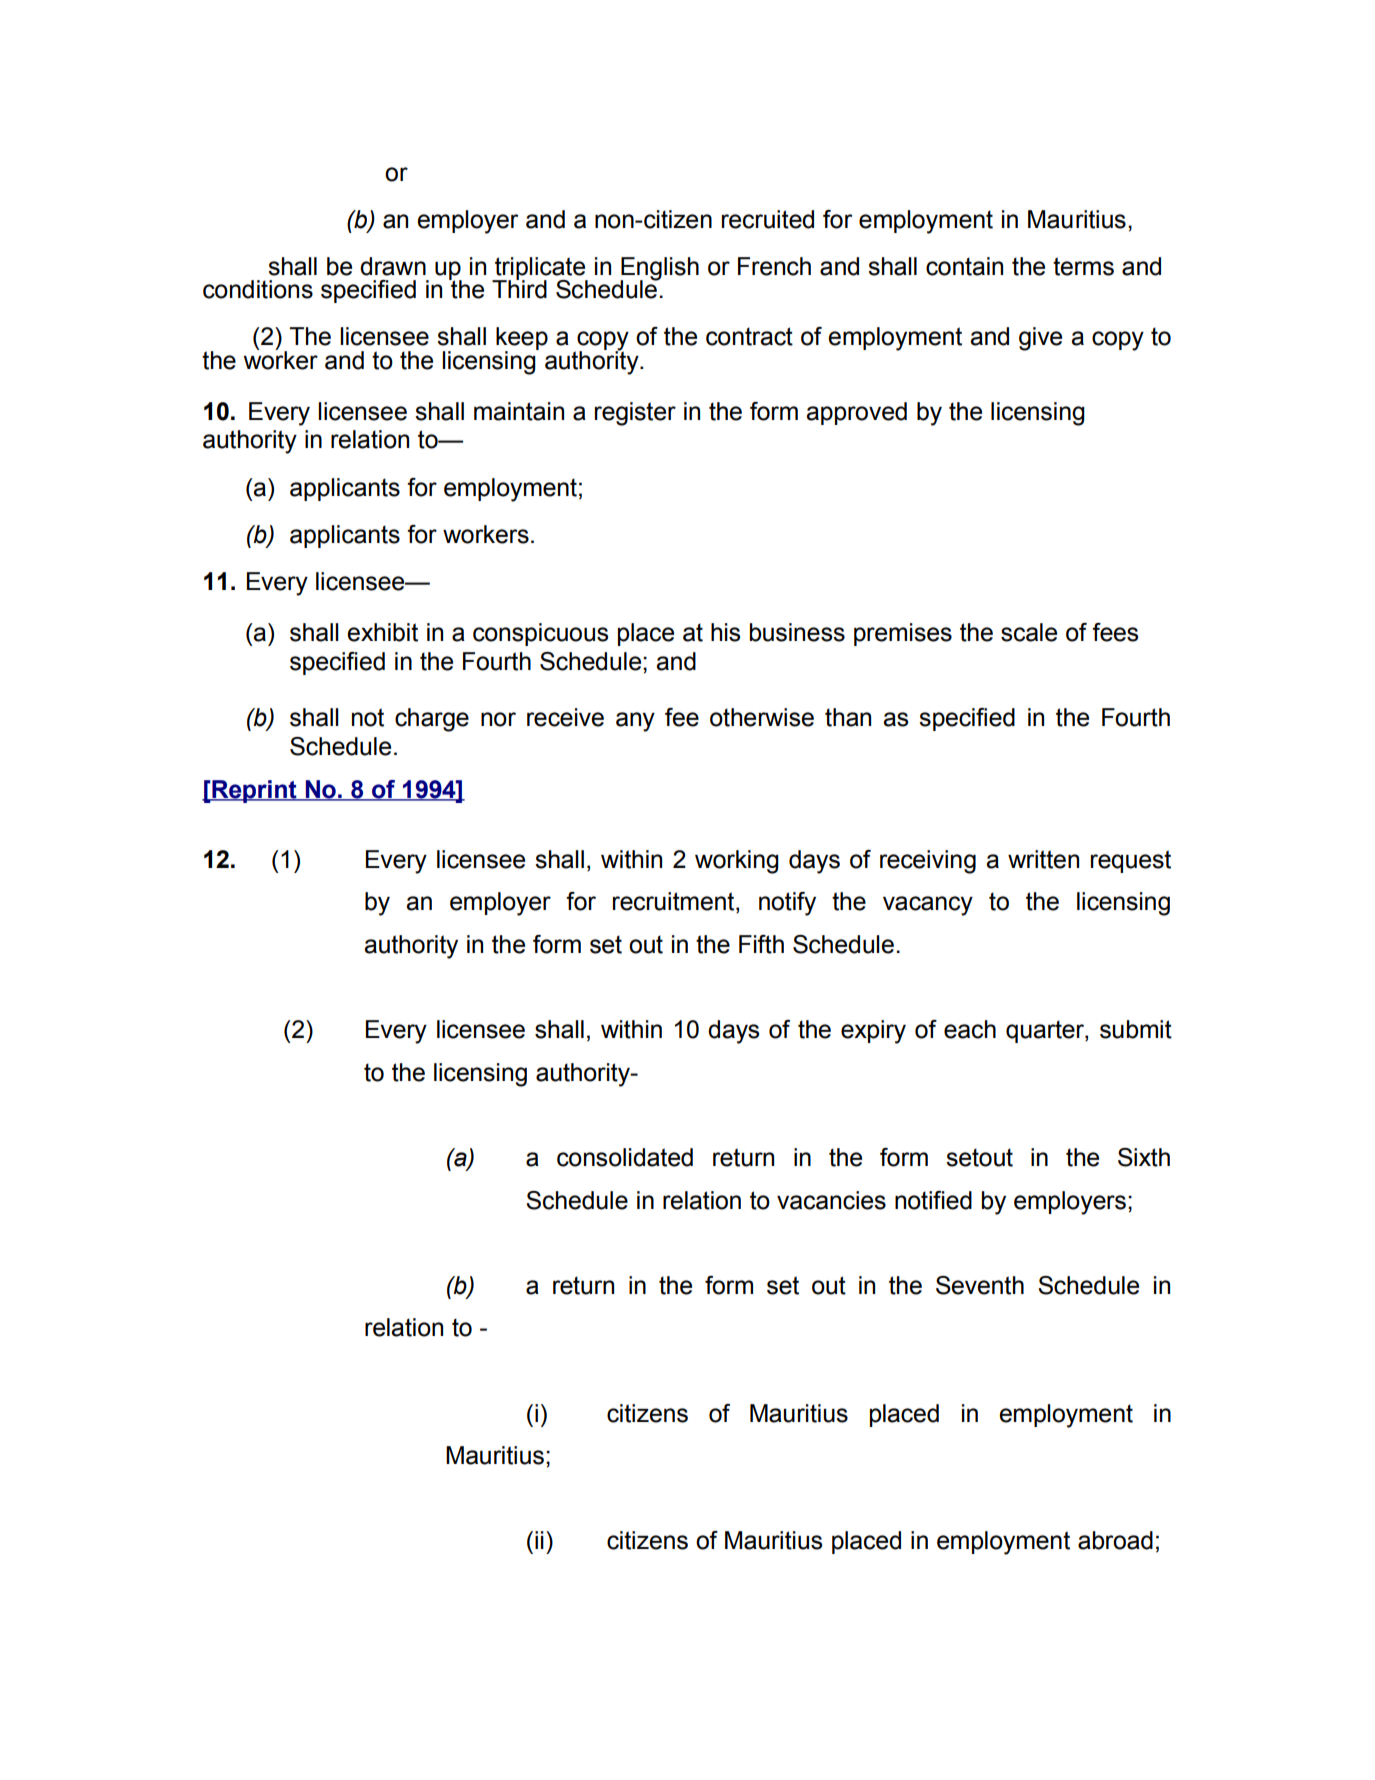 This page has width=1375, height=1780. I want to click on English, so click(659, 269).
